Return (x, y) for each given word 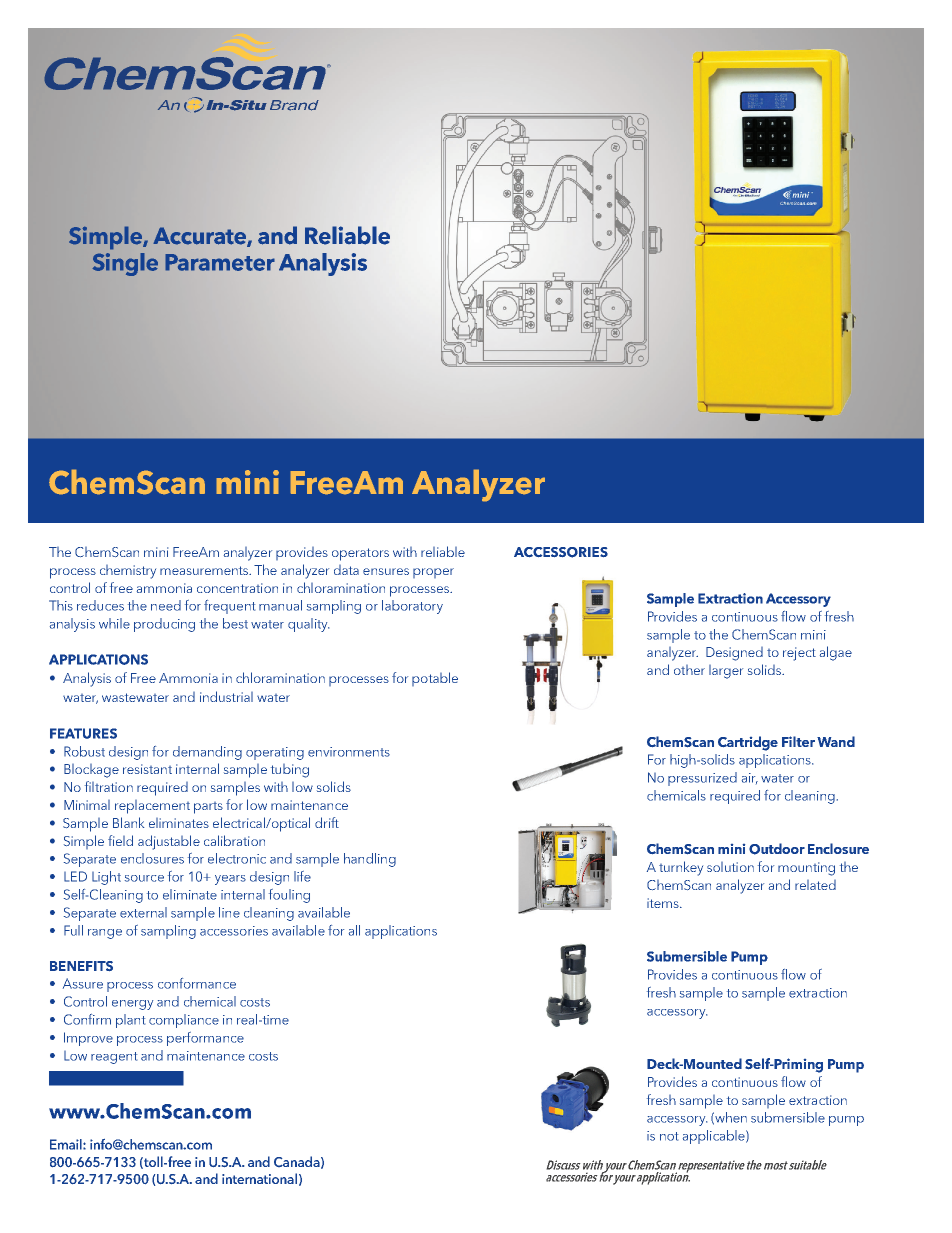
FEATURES (83, 733)
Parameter (220, 262)
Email (67, 1144)
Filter (798, 741)
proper (433, 573)
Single (125, 264)
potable (435, 679)
